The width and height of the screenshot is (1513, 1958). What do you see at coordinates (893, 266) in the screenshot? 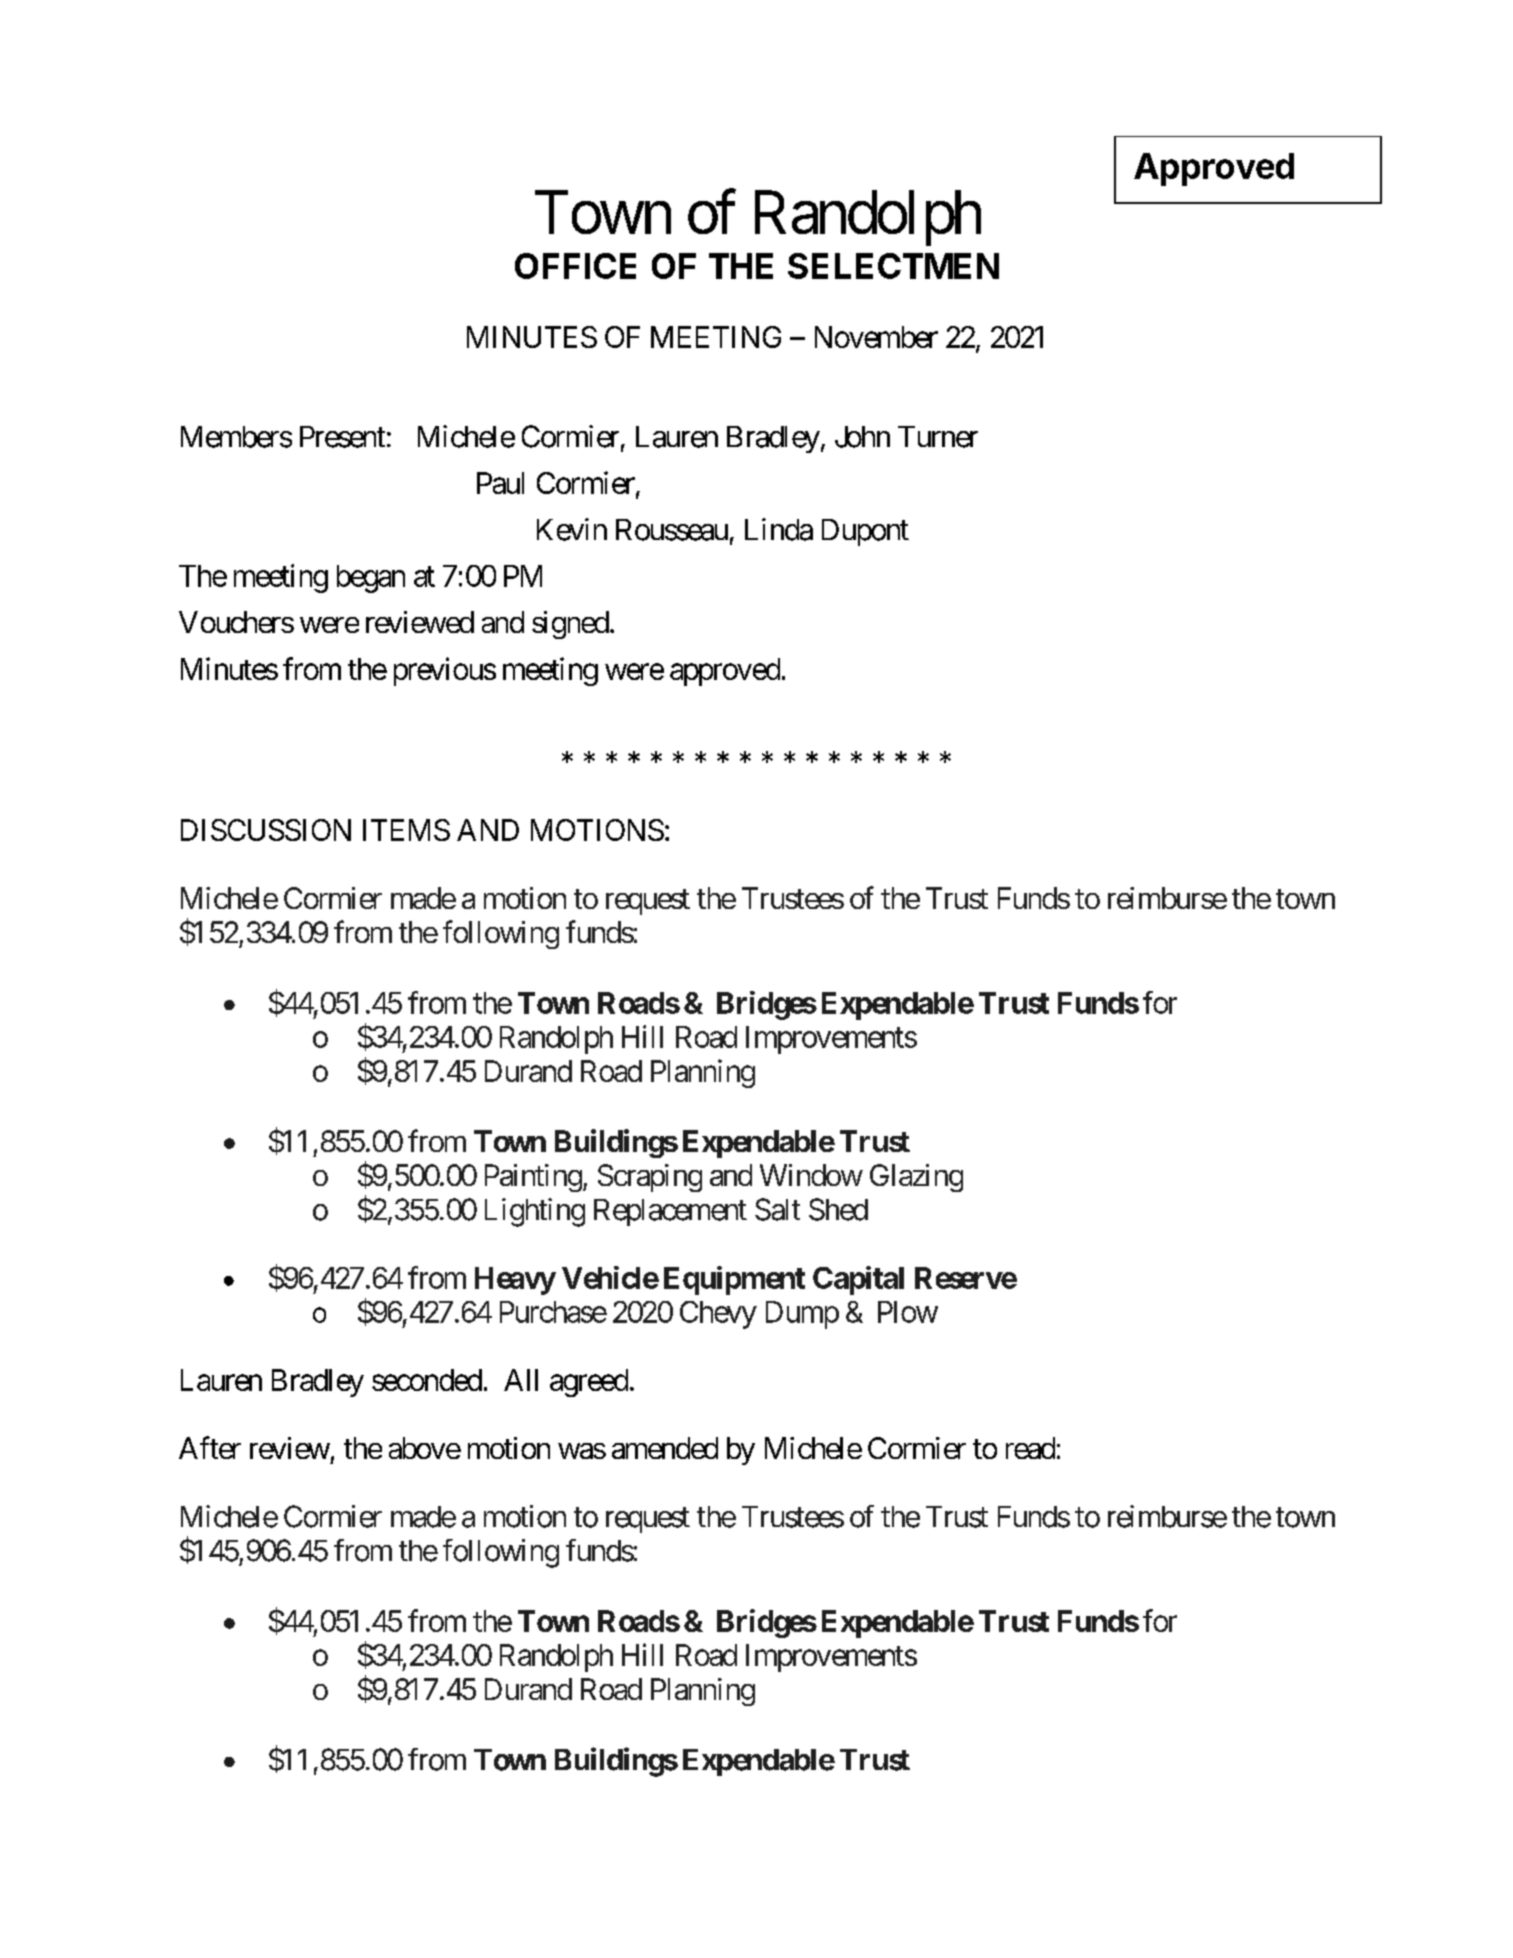
I see `SELECTMEN` at bounding box center [893, 266].
